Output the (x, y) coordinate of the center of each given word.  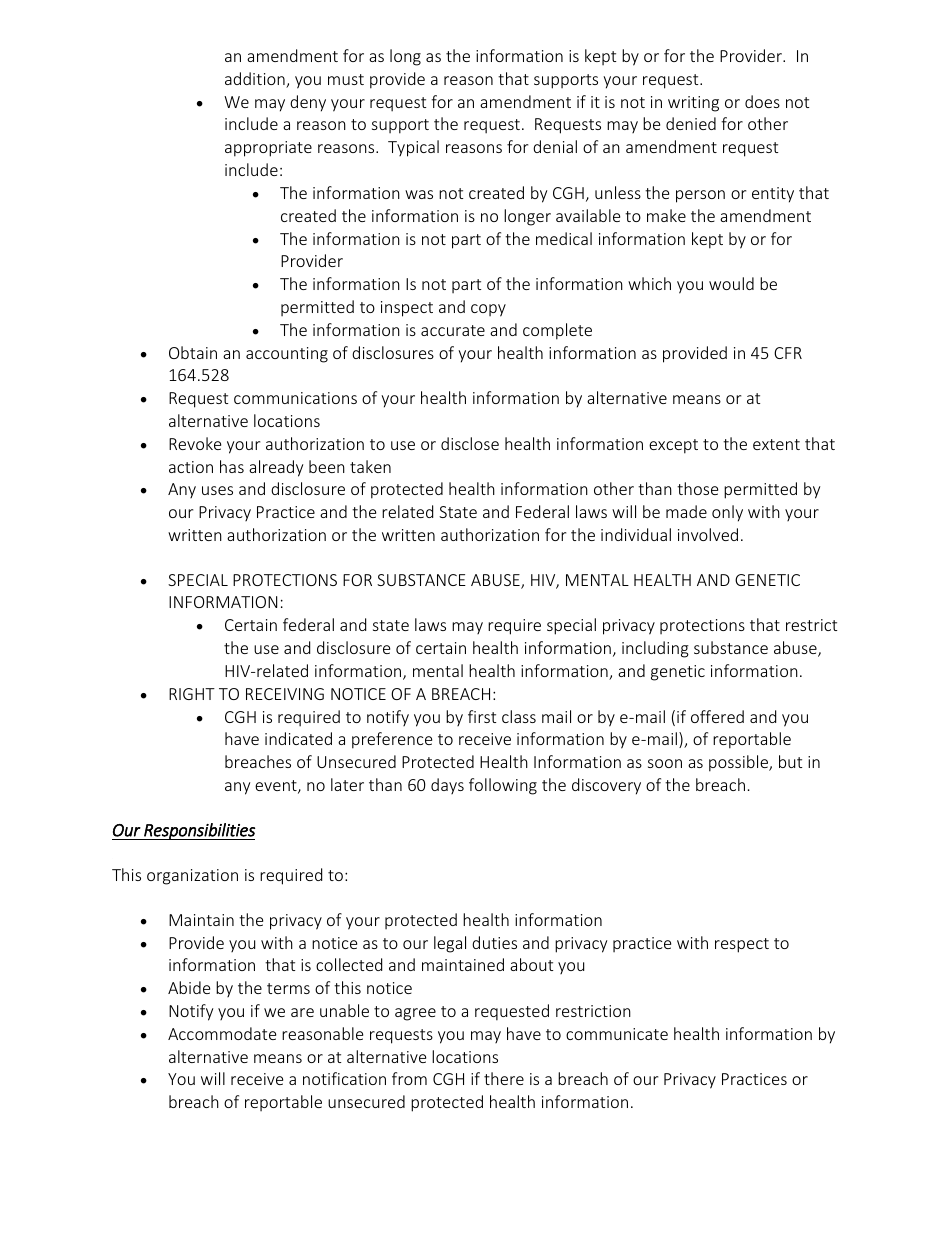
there (504, 1078)
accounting (287, 355)
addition (256, 80)
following (503, 786)
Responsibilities (198, 831)
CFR (788, 353)
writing (693, 104)
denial (555, 146)
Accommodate (222, 1033)
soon (665, 763)
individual (636, 534)
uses (217, 490)
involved (708, 534)
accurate (453, 330)
